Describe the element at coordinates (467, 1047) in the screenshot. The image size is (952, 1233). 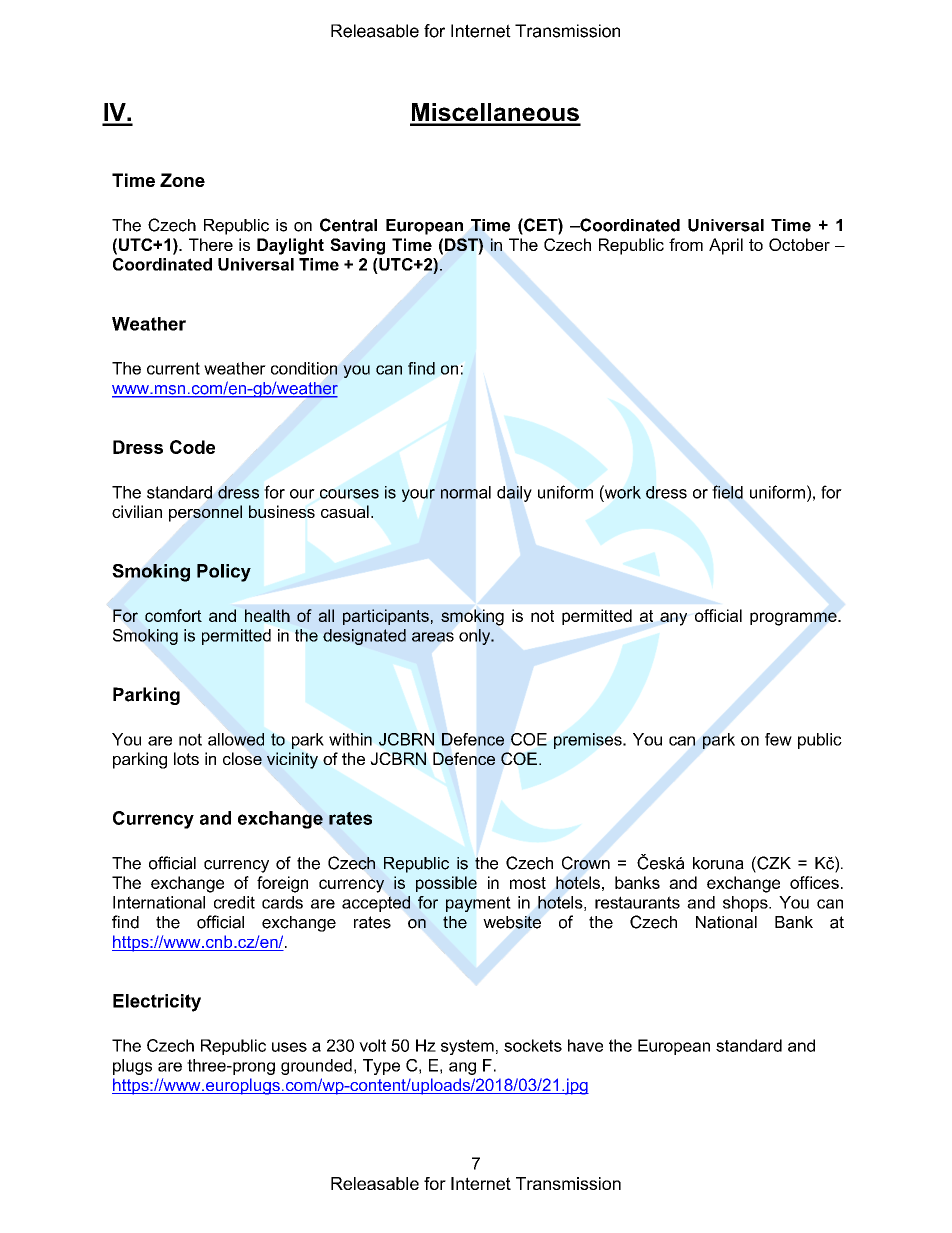
I see `system` at that location.
